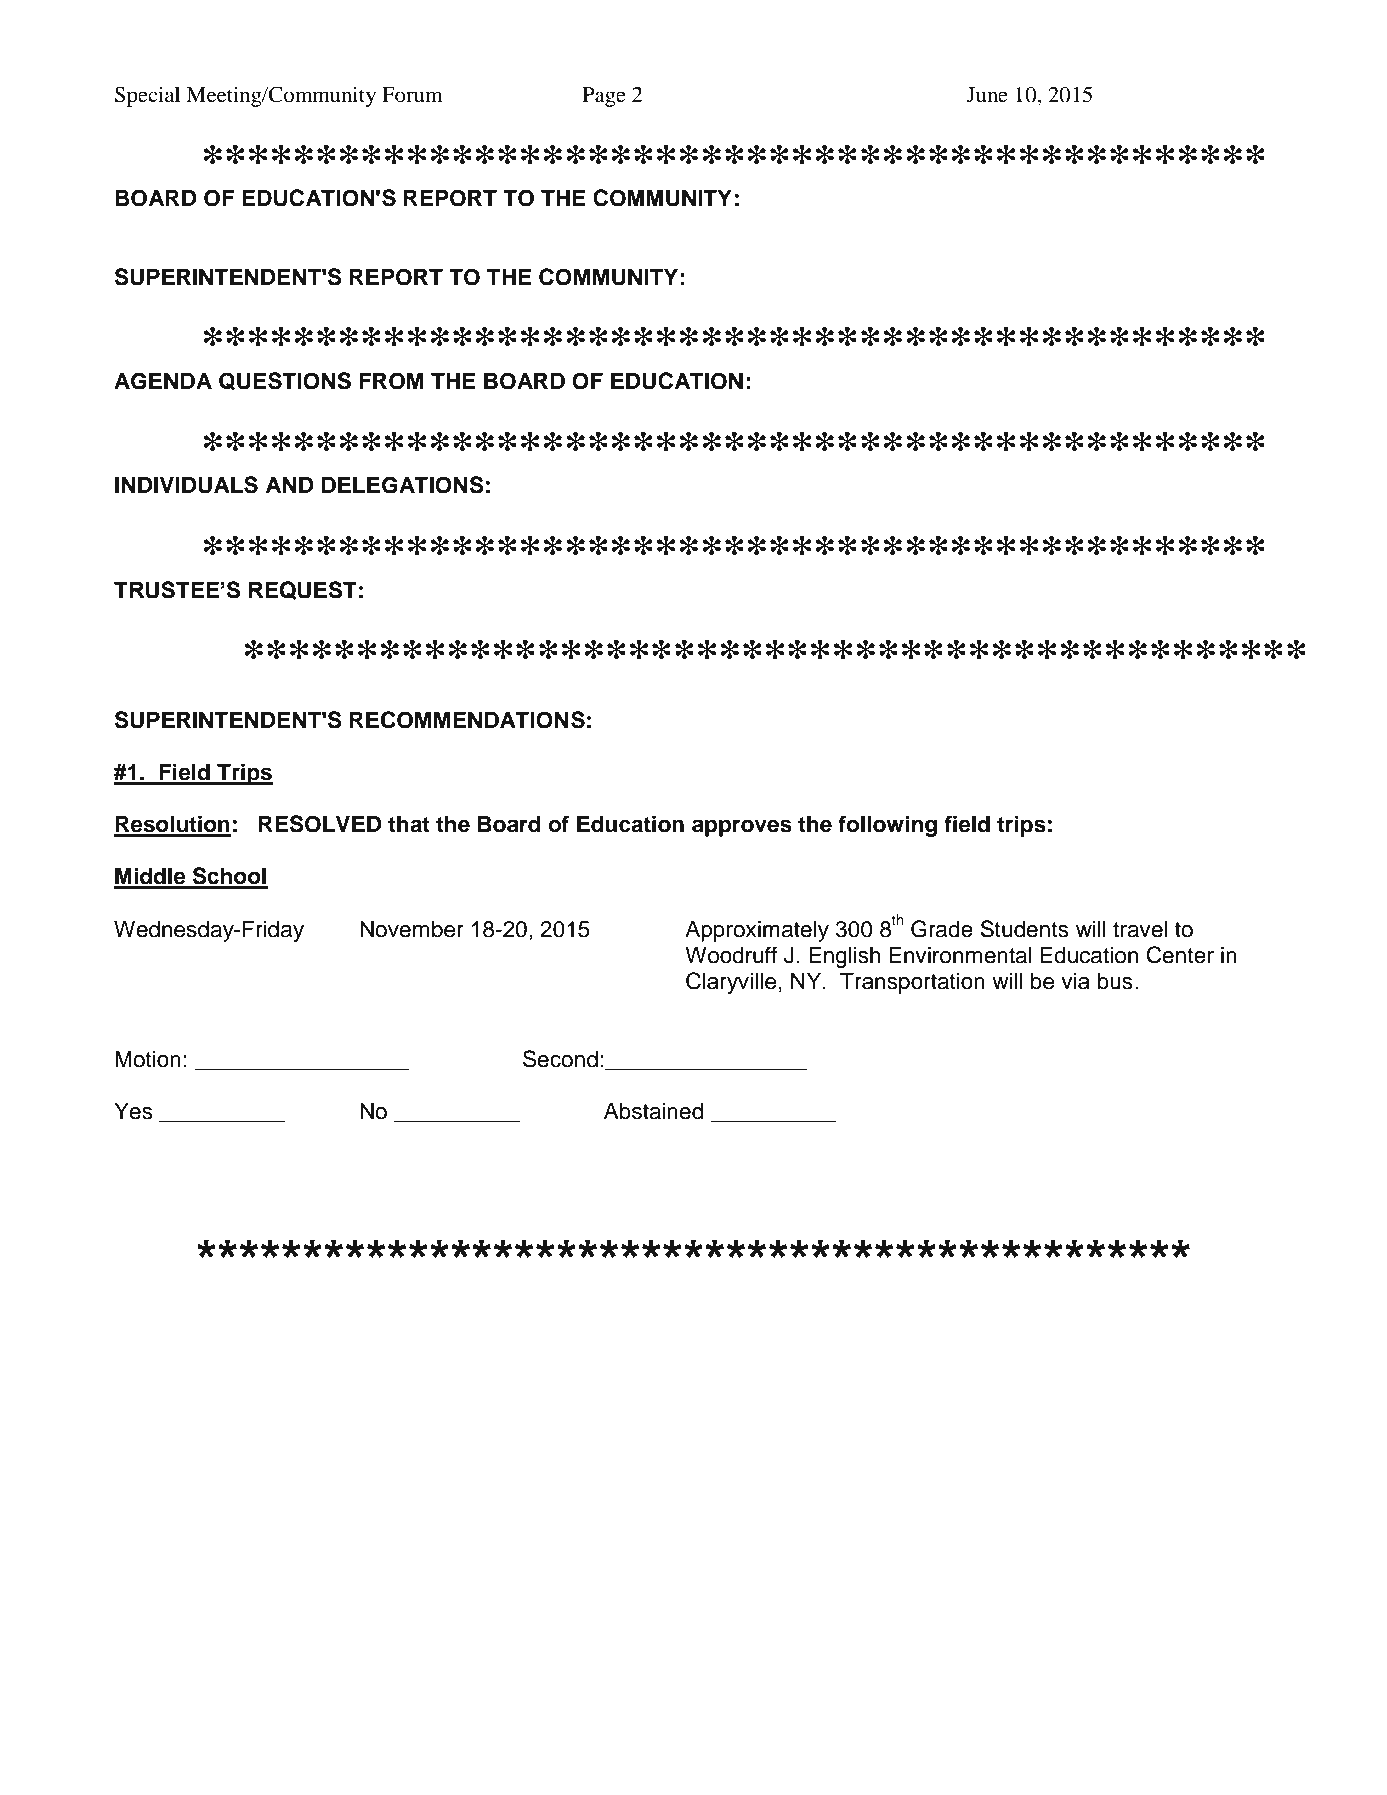 This screenshot has width=1387, height=1795. Describe the element at coordinates (987, 95) in the screenshot. I see `June` at that location.
